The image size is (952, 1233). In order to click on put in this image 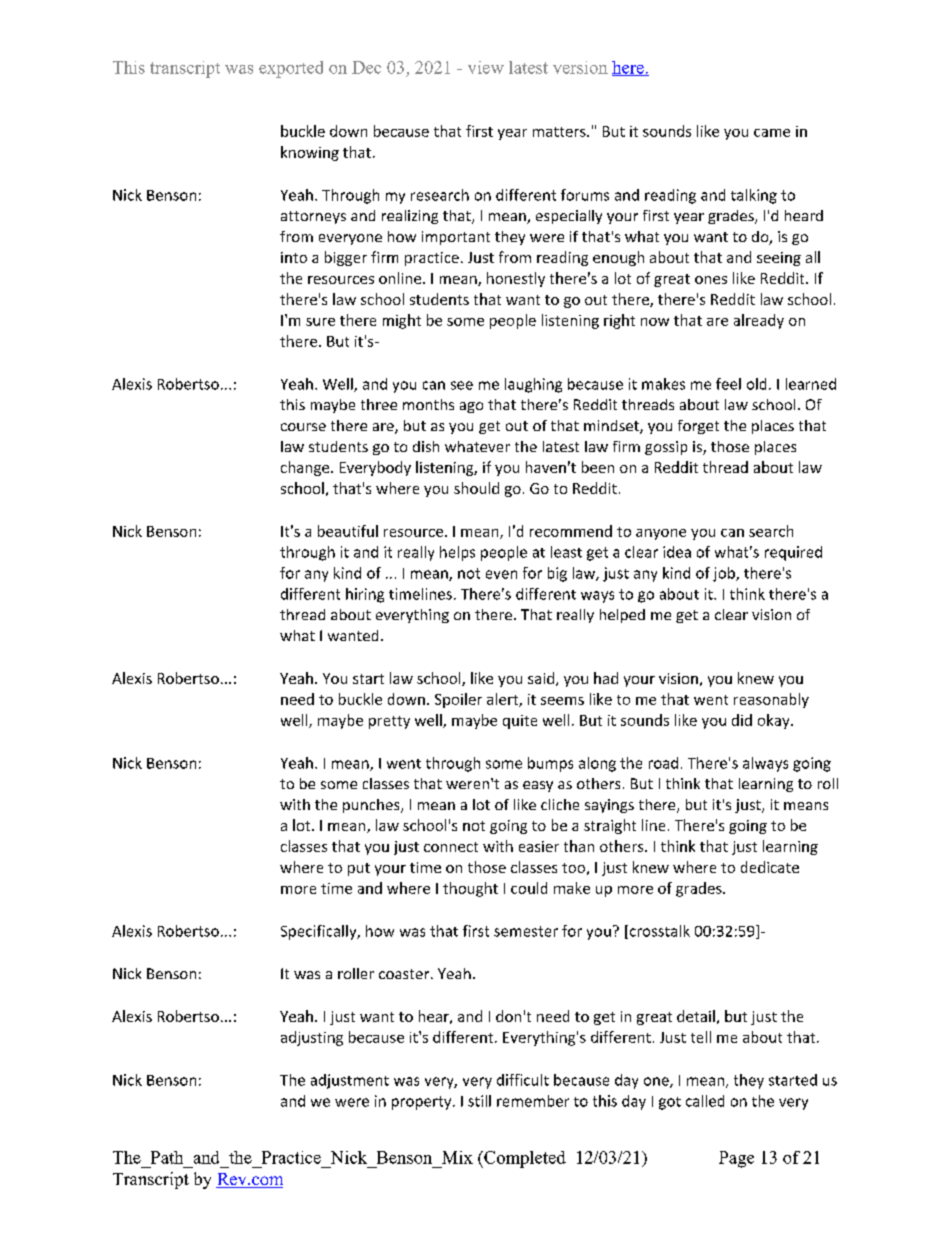, I will do `click(359, 869)`.
